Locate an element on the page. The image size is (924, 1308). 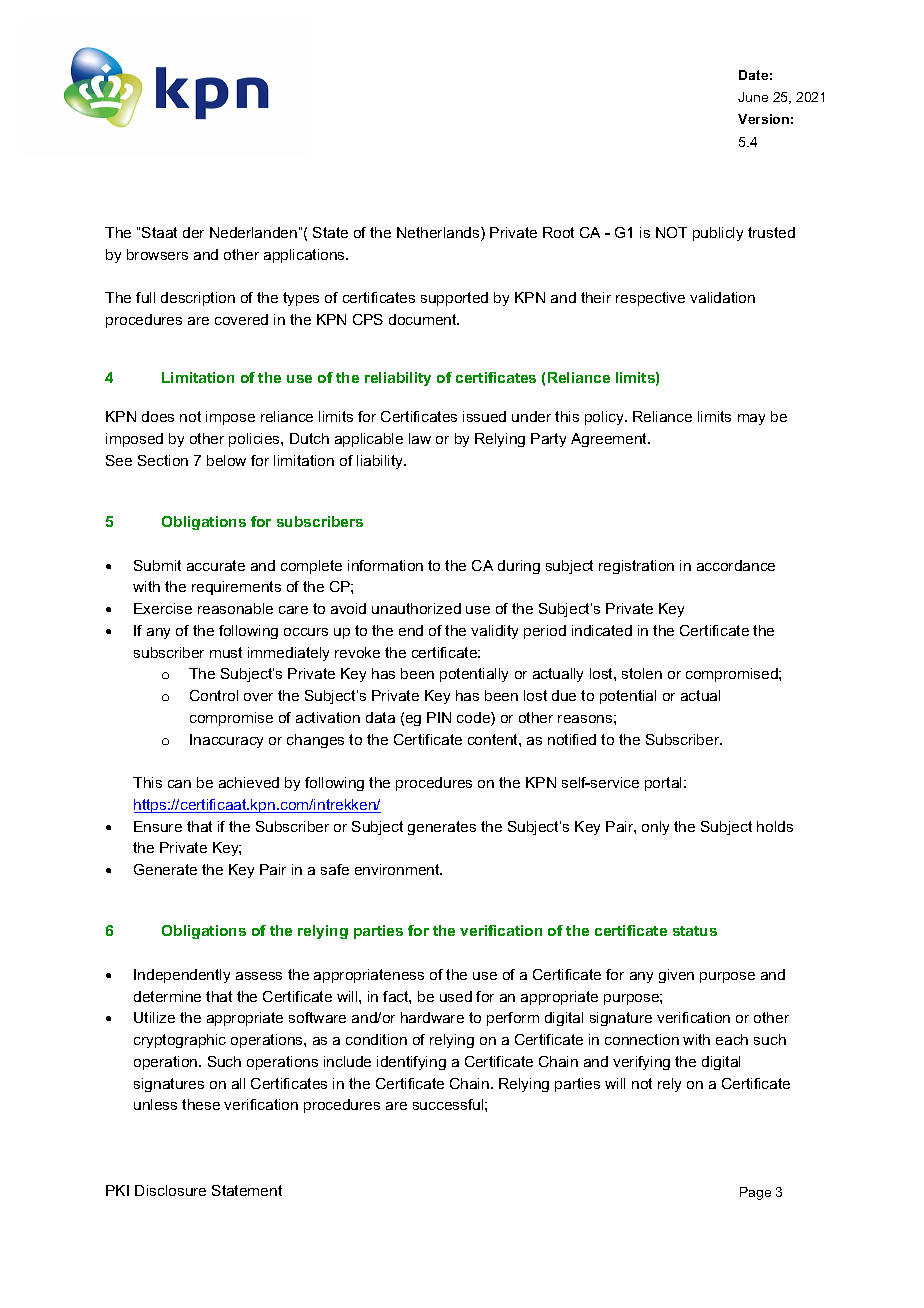
must is located at coordinates (226, 652).
